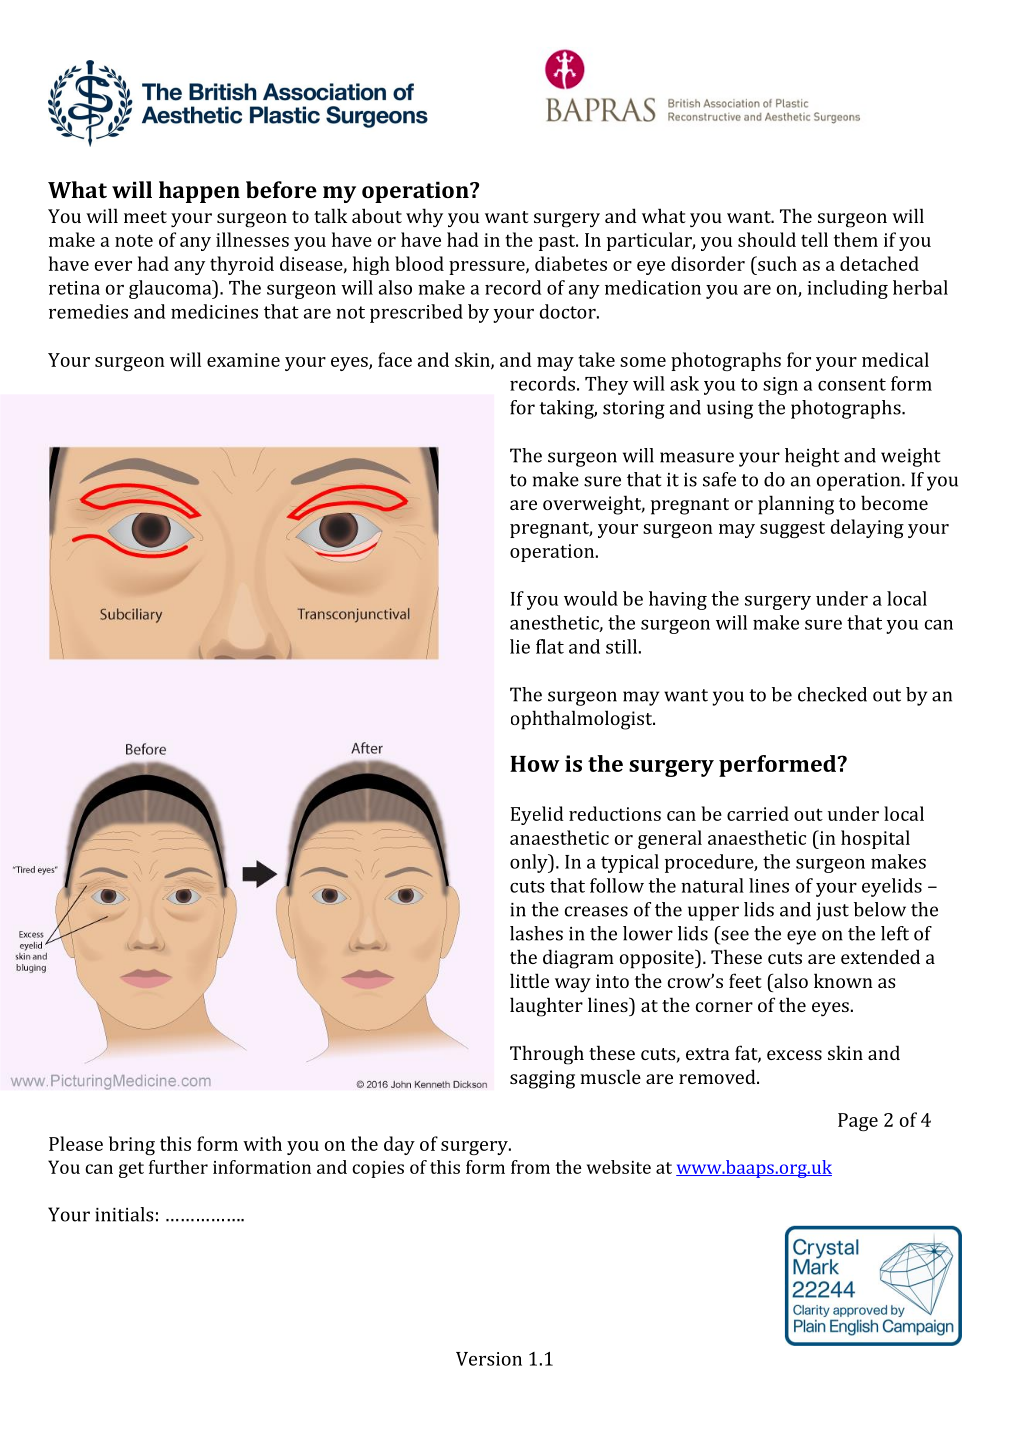 The image size is (1010, 1430). What do you see at coordinates (489, 1359) in the screenshot?
I see `Version` at bounding box center [489, 1359].
